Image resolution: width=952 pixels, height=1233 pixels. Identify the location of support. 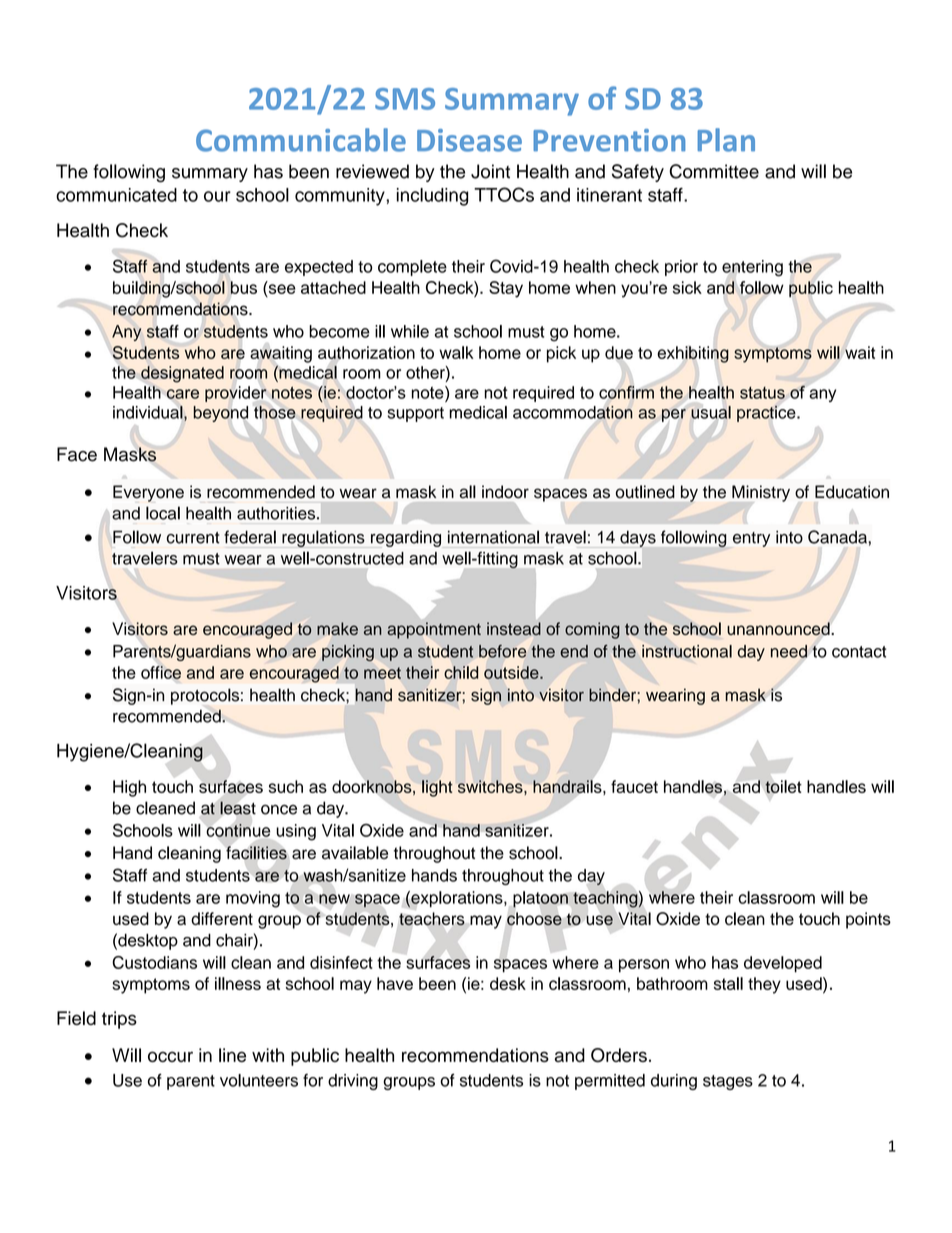
(415, 414).
